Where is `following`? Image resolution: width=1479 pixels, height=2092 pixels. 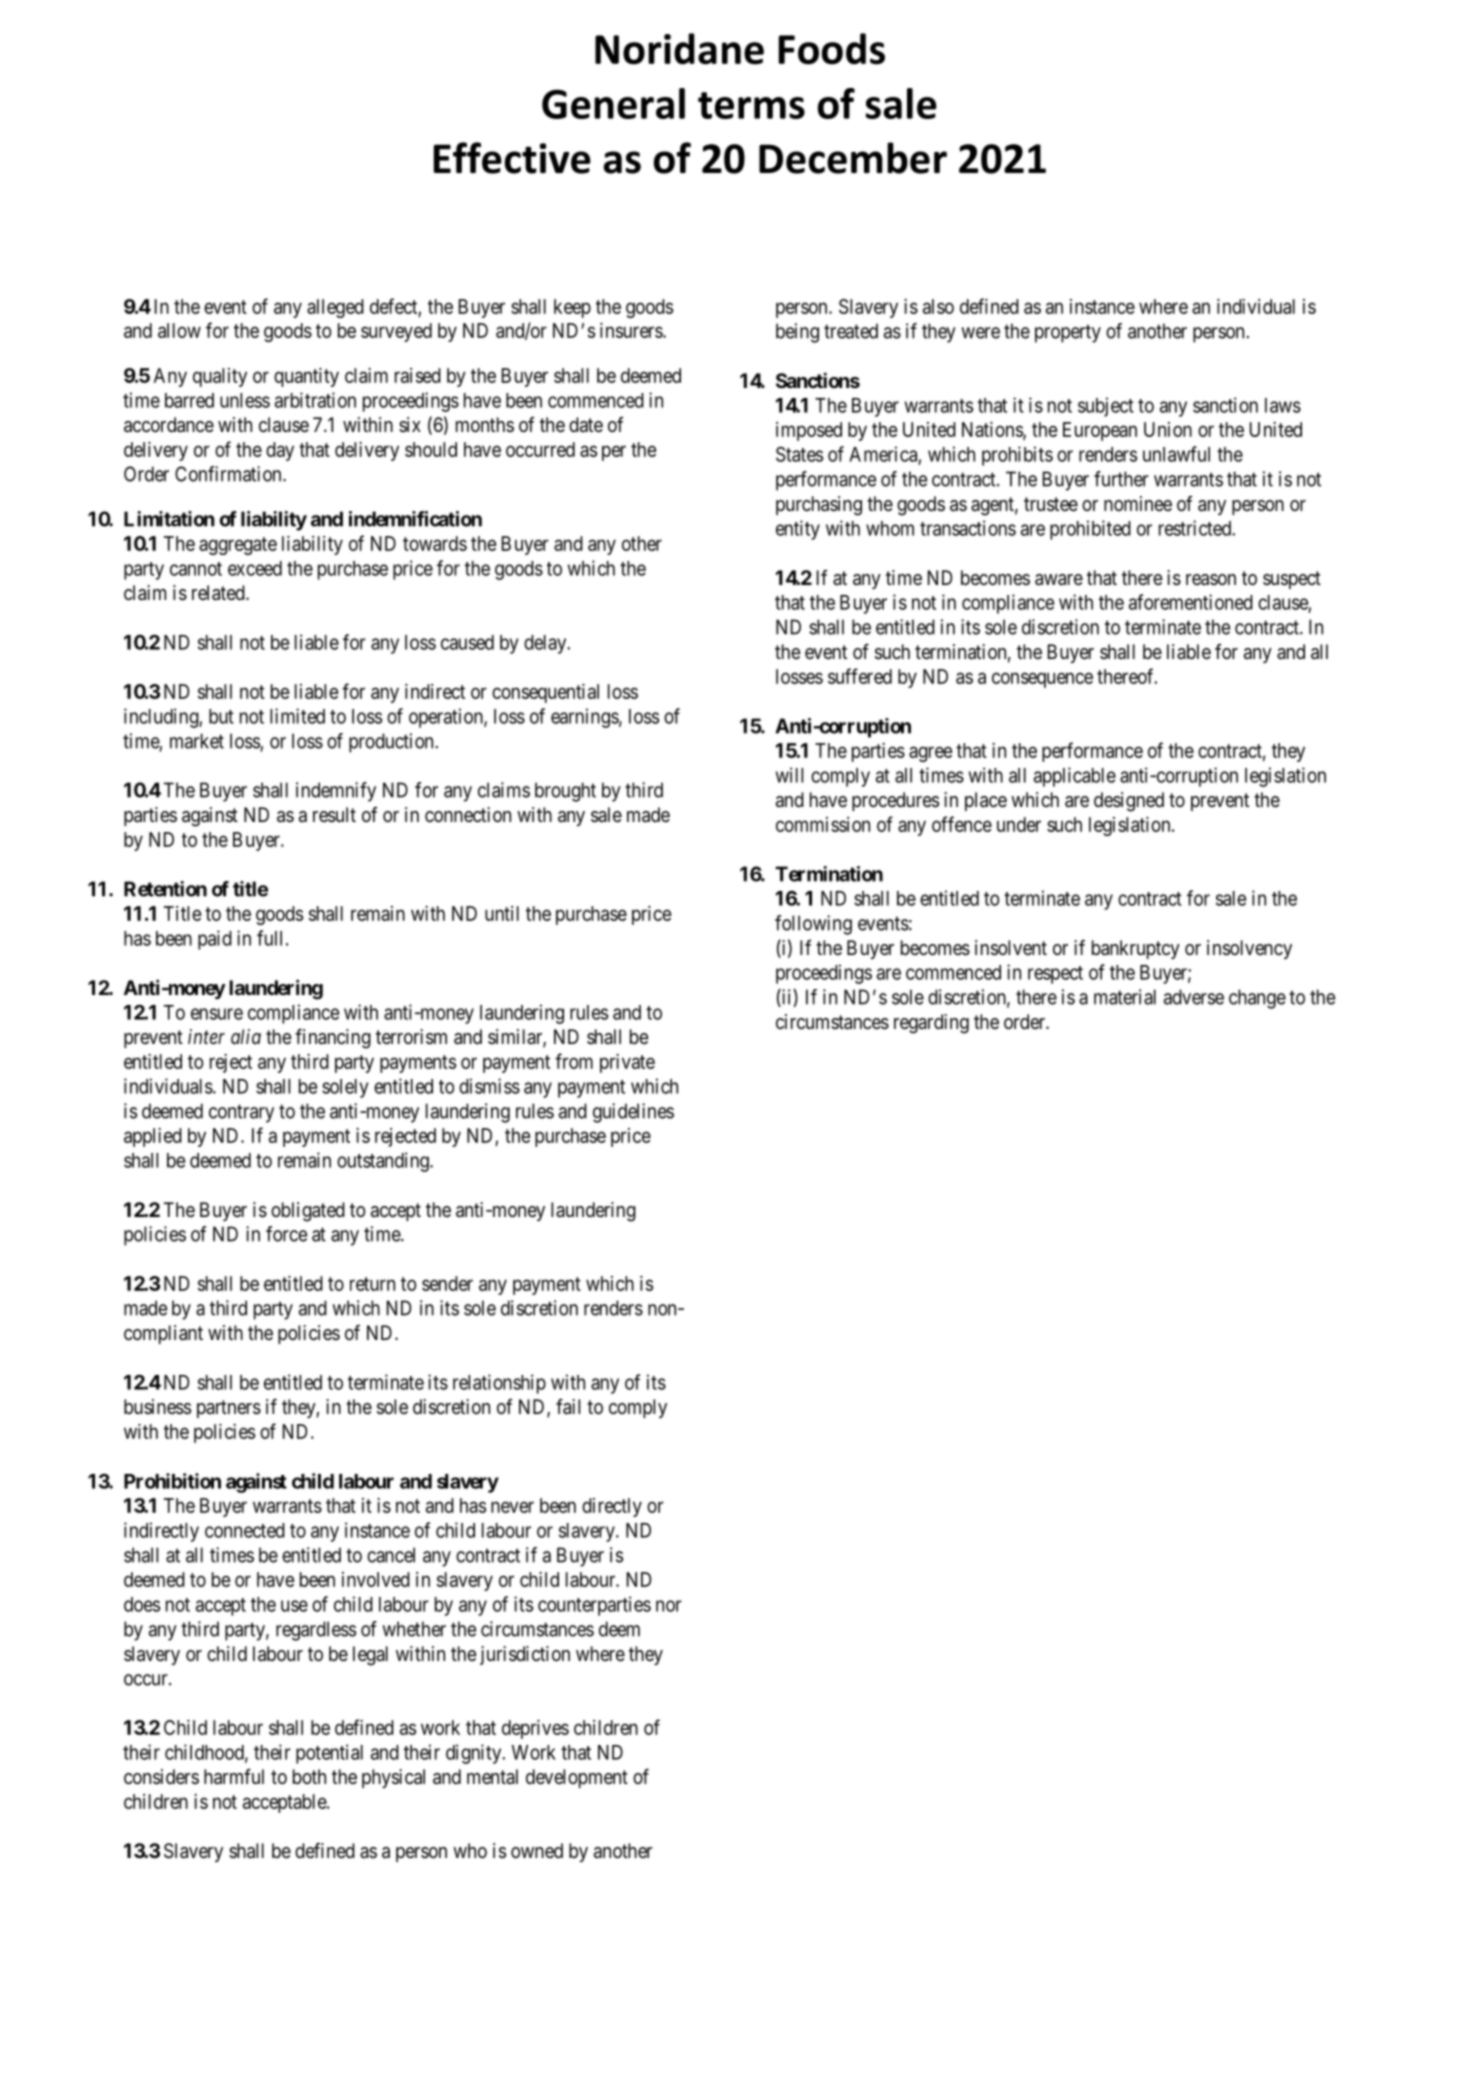 following is located at coordinates (813, 925).
